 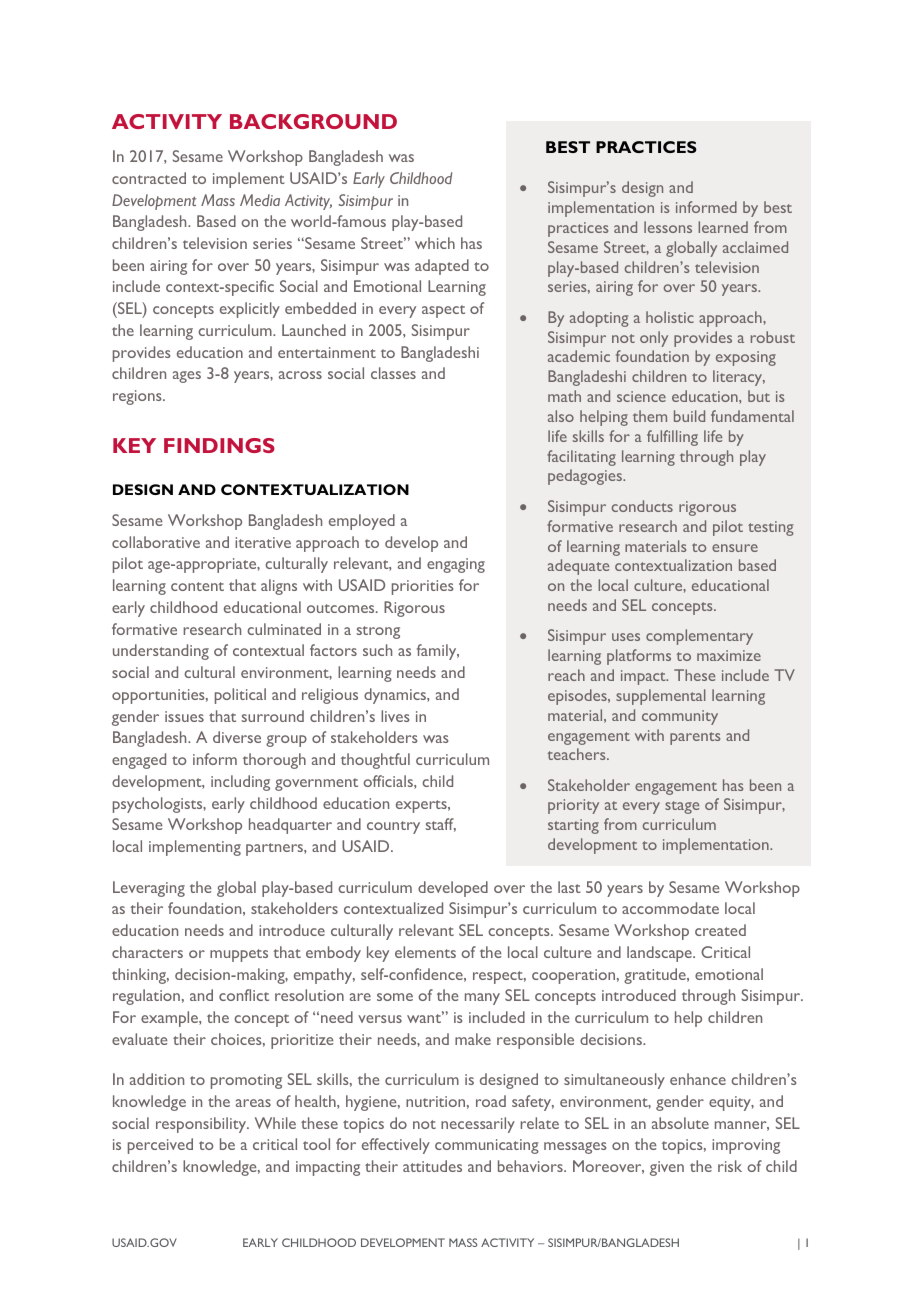 I want to click on complementary, so click(x=699, y=637).
